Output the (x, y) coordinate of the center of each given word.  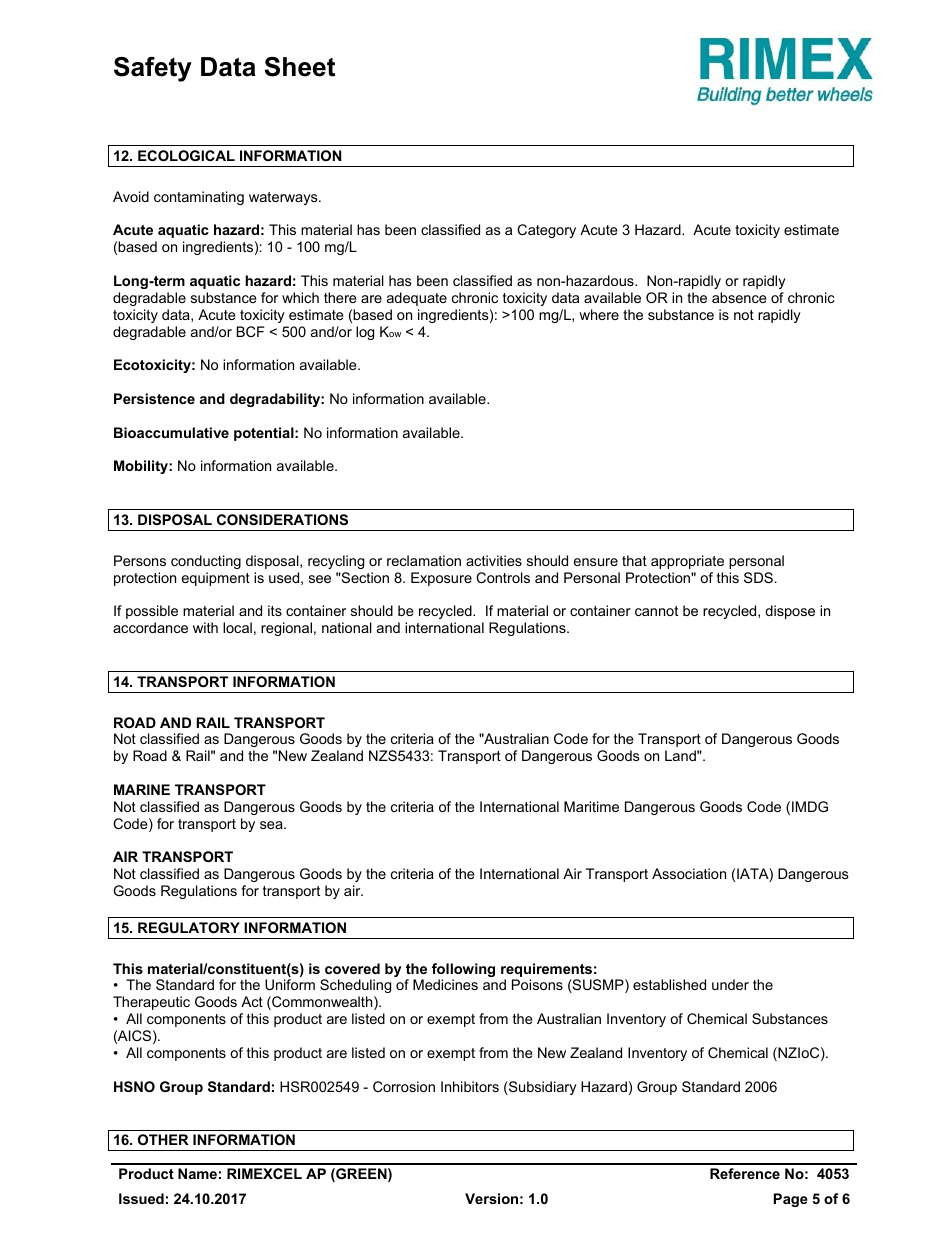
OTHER (163, 1139)
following (463, 971)
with (205, 627)
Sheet (300, 67)
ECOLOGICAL (186, 155)
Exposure (441, 579)
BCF (251, 331)
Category (546, 231)
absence (739, 297)
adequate (417, 299)
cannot (656, 611)
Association (689, 873)
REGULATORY (189, 927)
